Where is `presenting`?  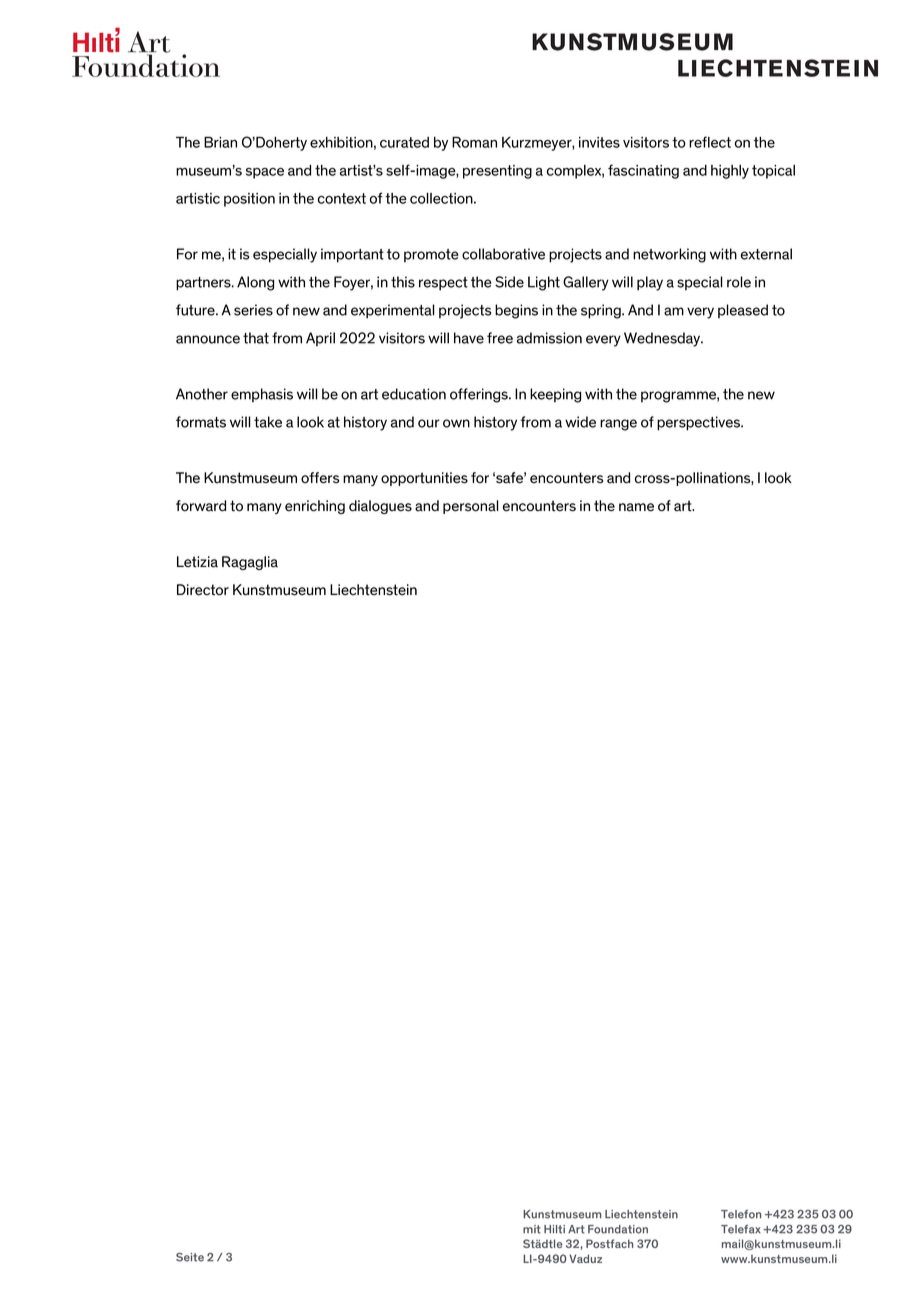 presenting is located at coordinates (497, 172).
